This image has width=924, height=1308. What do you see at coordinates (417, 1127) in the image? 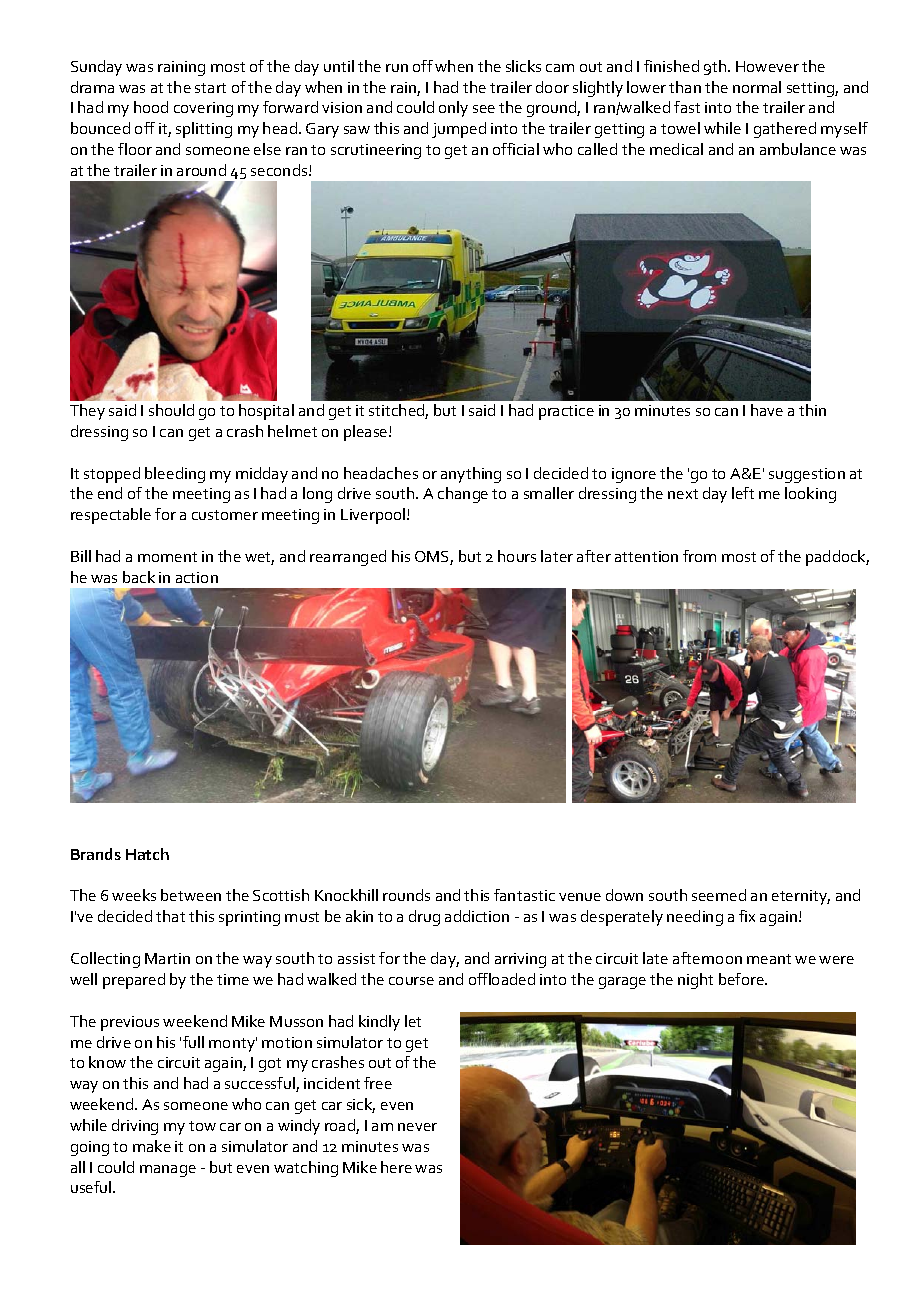
I see `never` at bounding box center [417, 1127].
